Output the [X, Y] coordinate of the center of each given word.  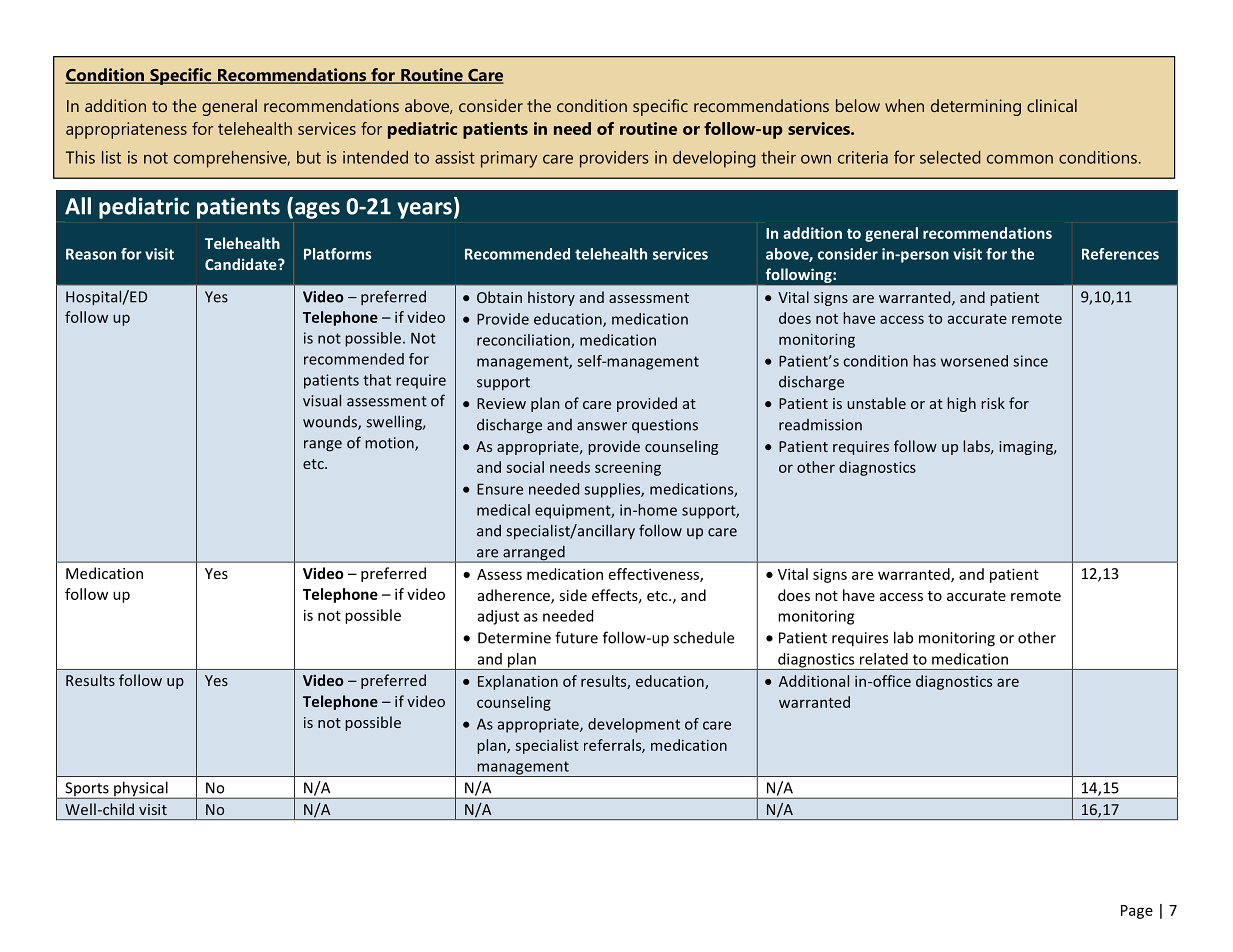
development [634, 725]
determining [976, 107]
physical [141, 790]
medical [503, 510]
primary [509, 159]
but [309, 157]
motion [390, 444]
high [961, 404]
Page [1137, 912]
